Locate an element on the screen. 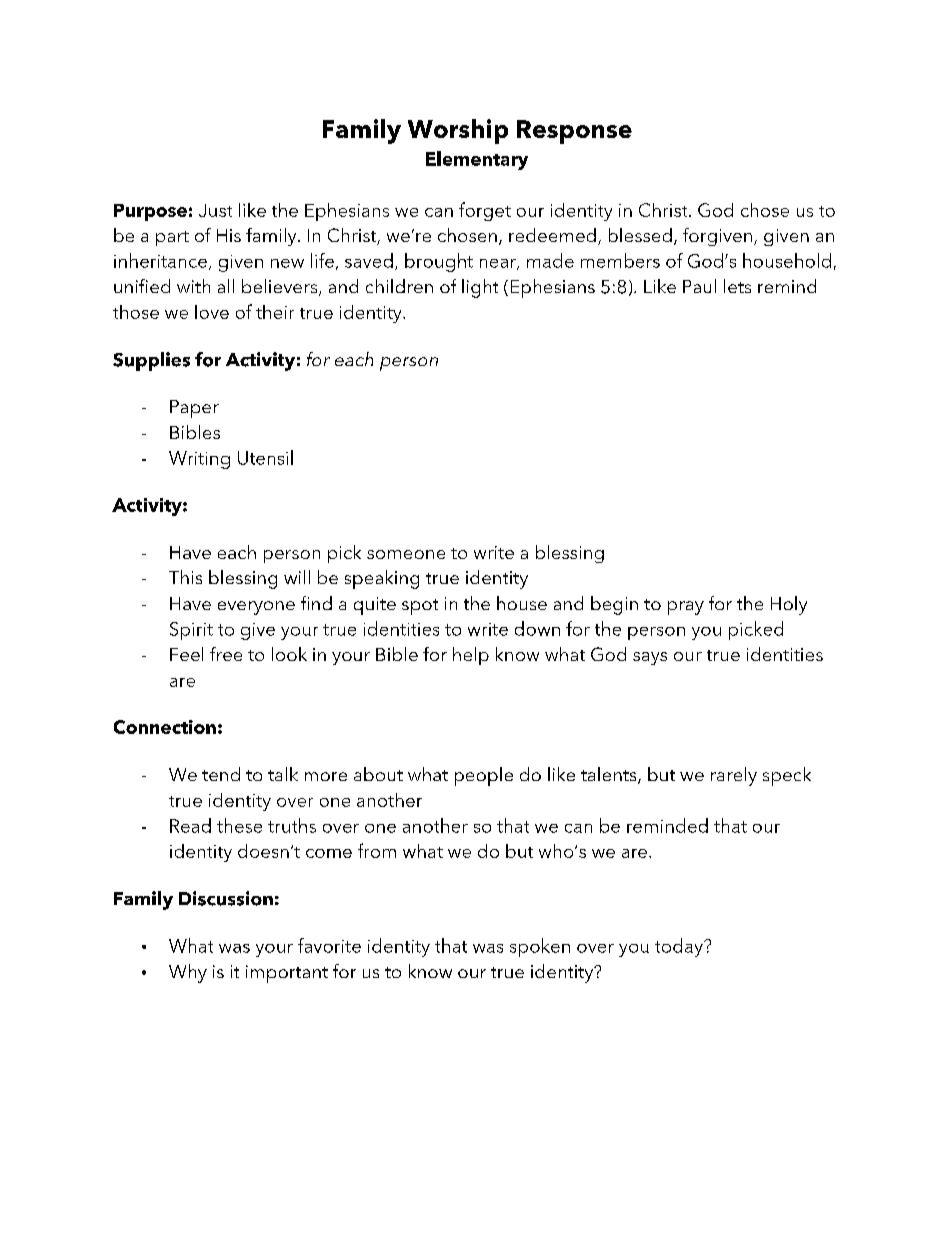 This screenshot has width=952, height=1233. blessed is located at coordinates (640, 235).
